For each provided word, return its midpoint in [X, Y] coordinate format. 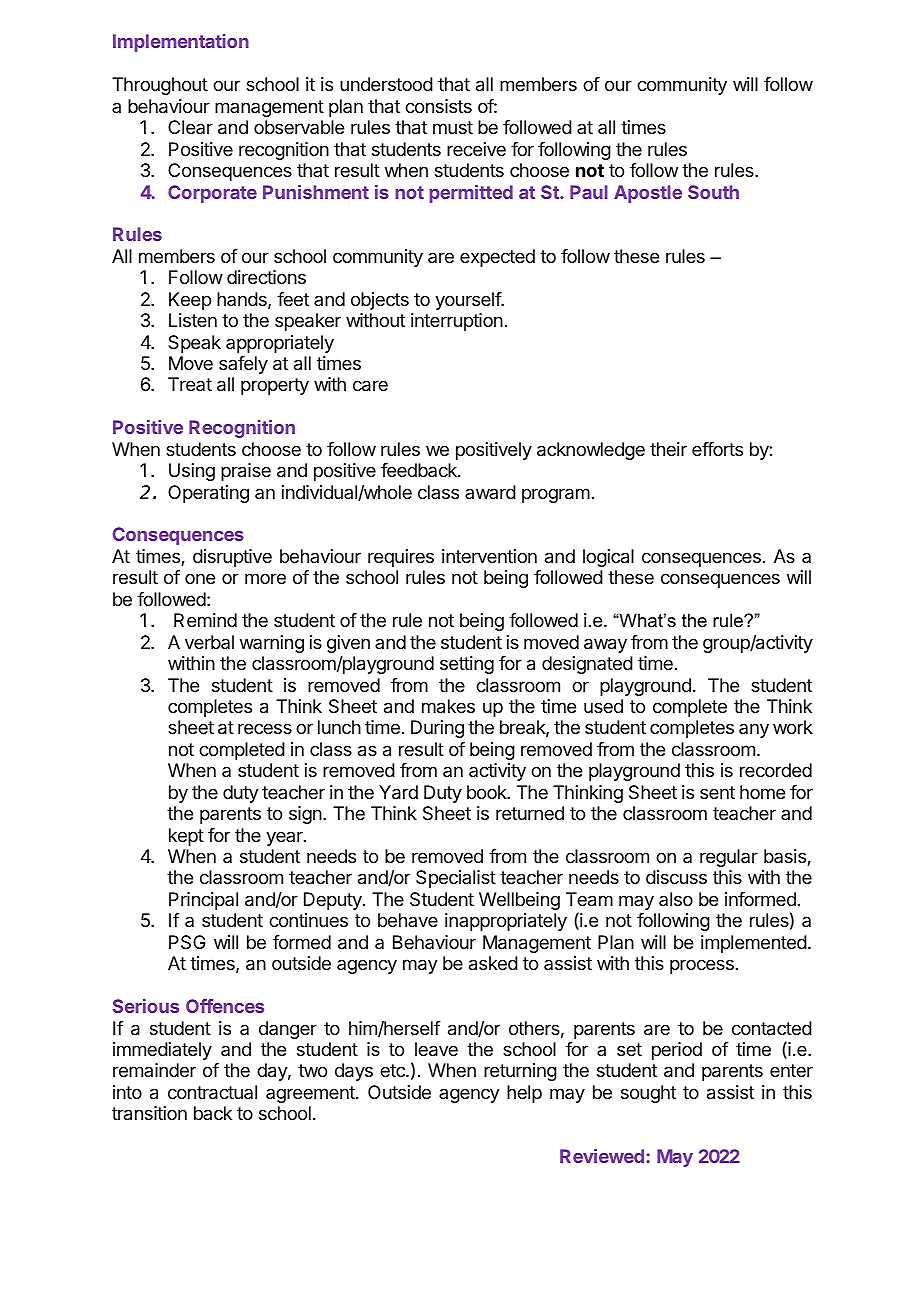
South [713, 192]
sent [717, 792]
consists [438, 106]
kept [186, 837]
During [437, 729]
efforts [717, 449]
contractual [212, 1092]
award [490, 492]
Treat [190, 384]
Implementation [181, 43]
